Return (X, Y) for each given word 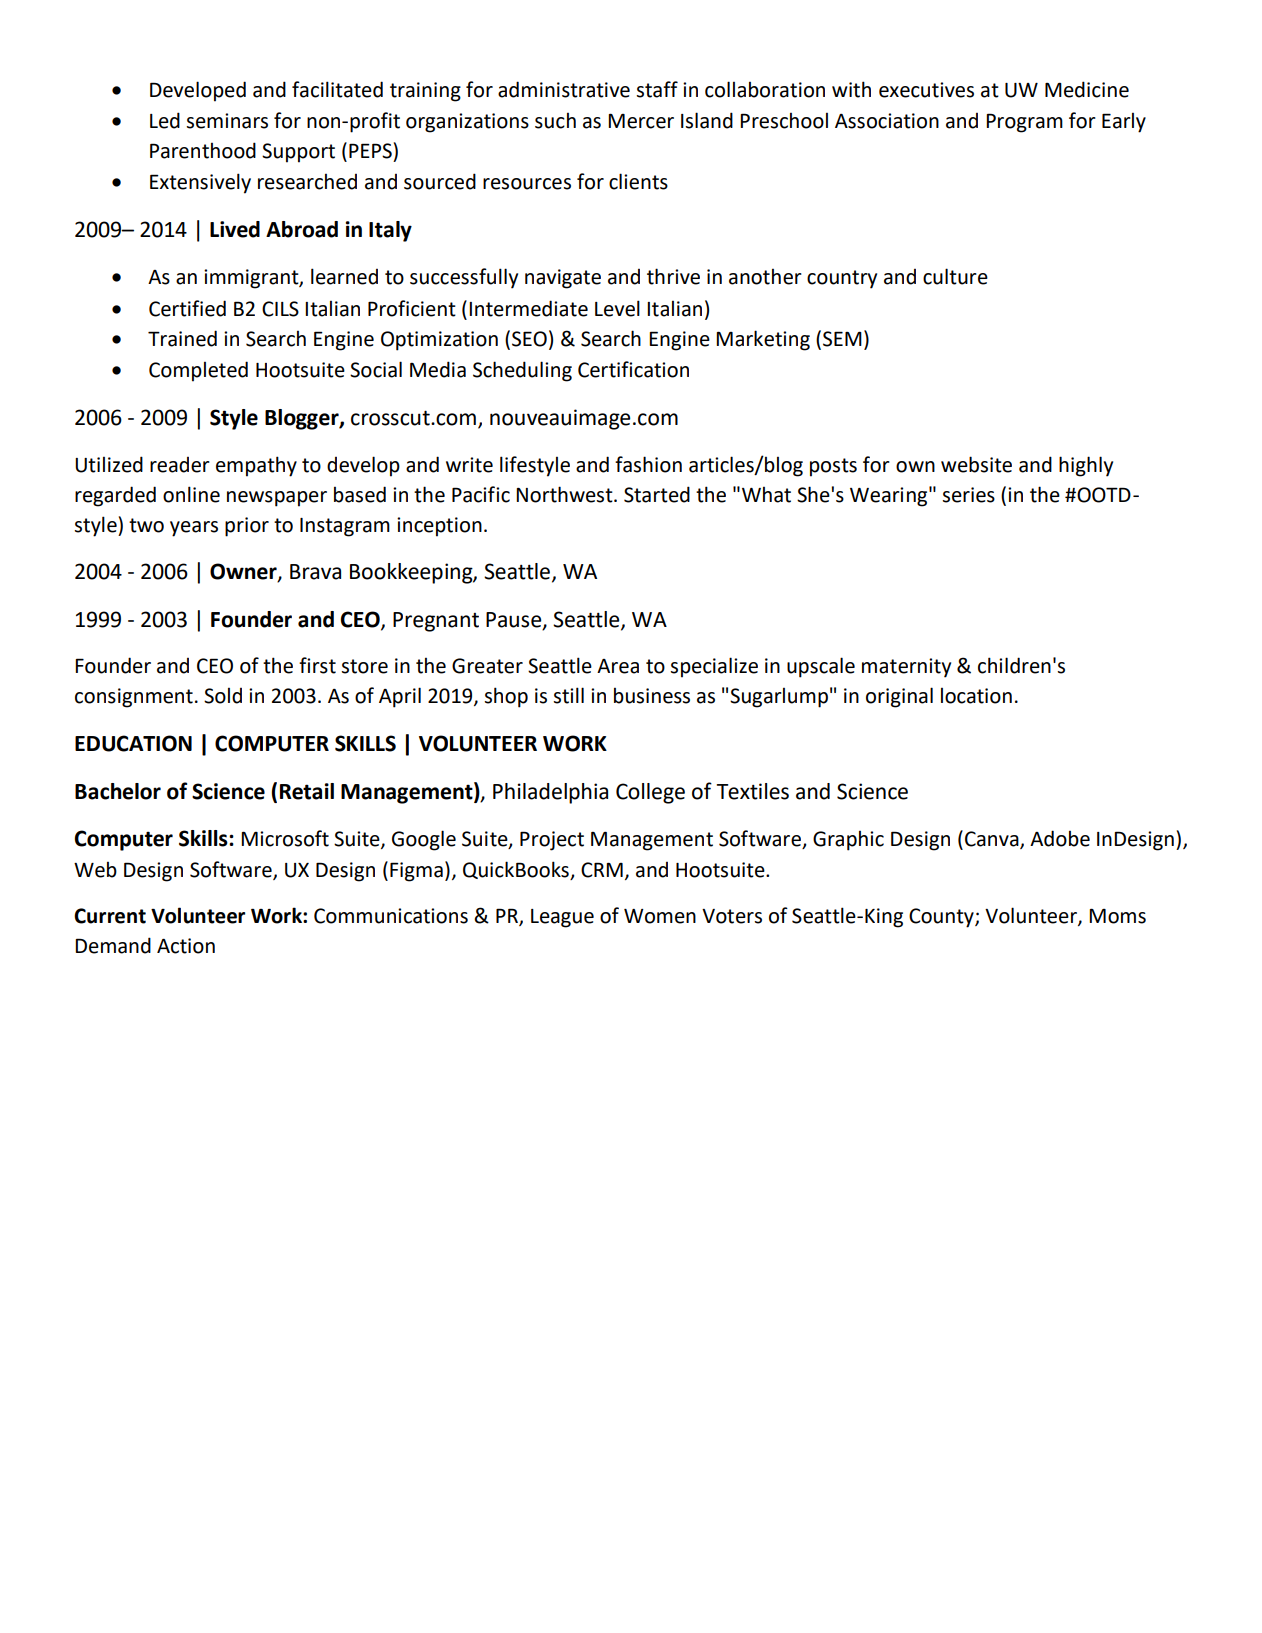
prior (247, 527)
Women (660, 916)
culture (955, 276)
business (652, 696)
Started (657, 494)
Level (617, 308)
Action (186, 946)
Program (1024, 123)
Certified (187, 308)
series (968, 495)
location (976, 696)
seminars (227, 121)
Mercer (641, 121)
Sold (223, 696)
